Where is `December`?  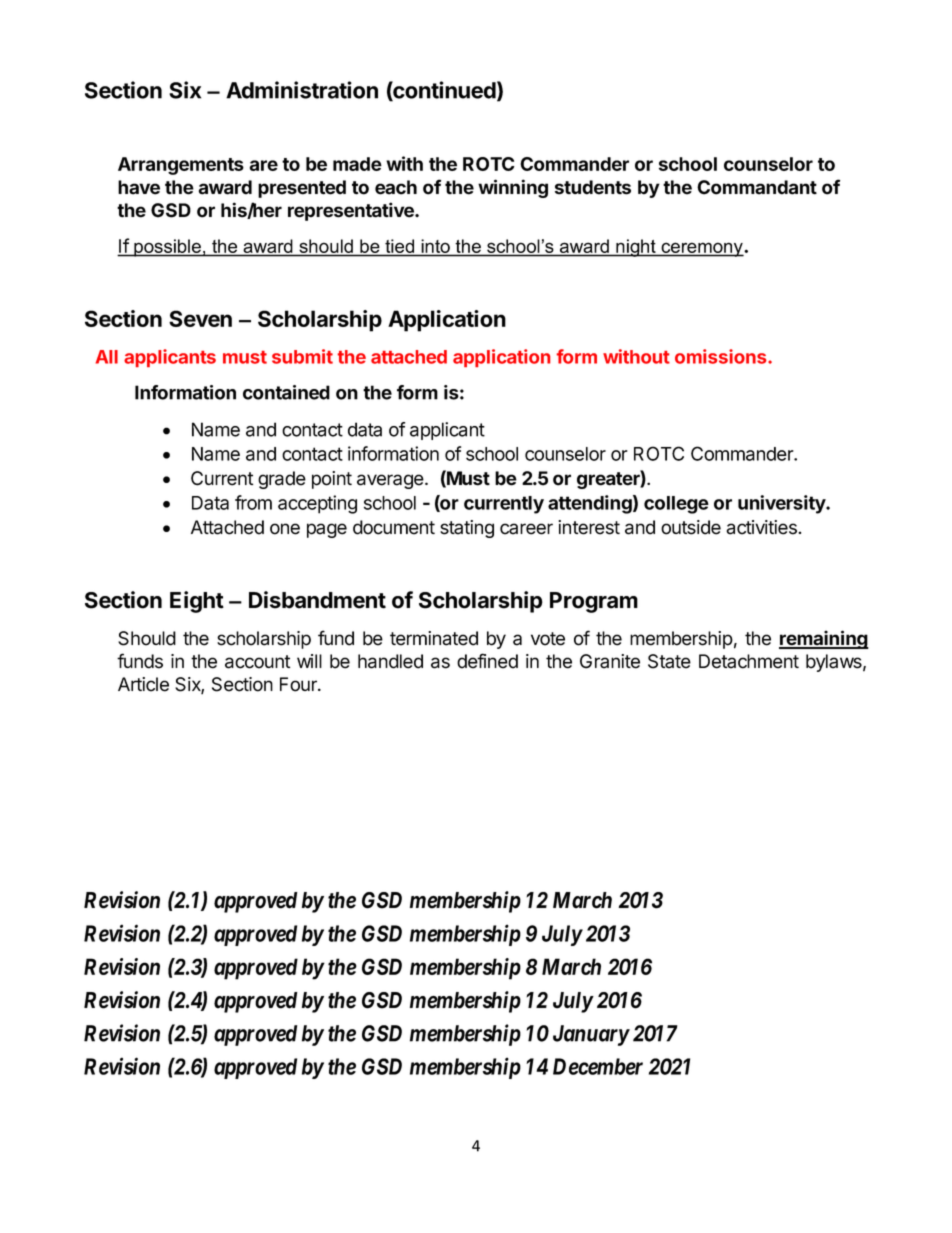
December is located at coordinates (598, 1066).
